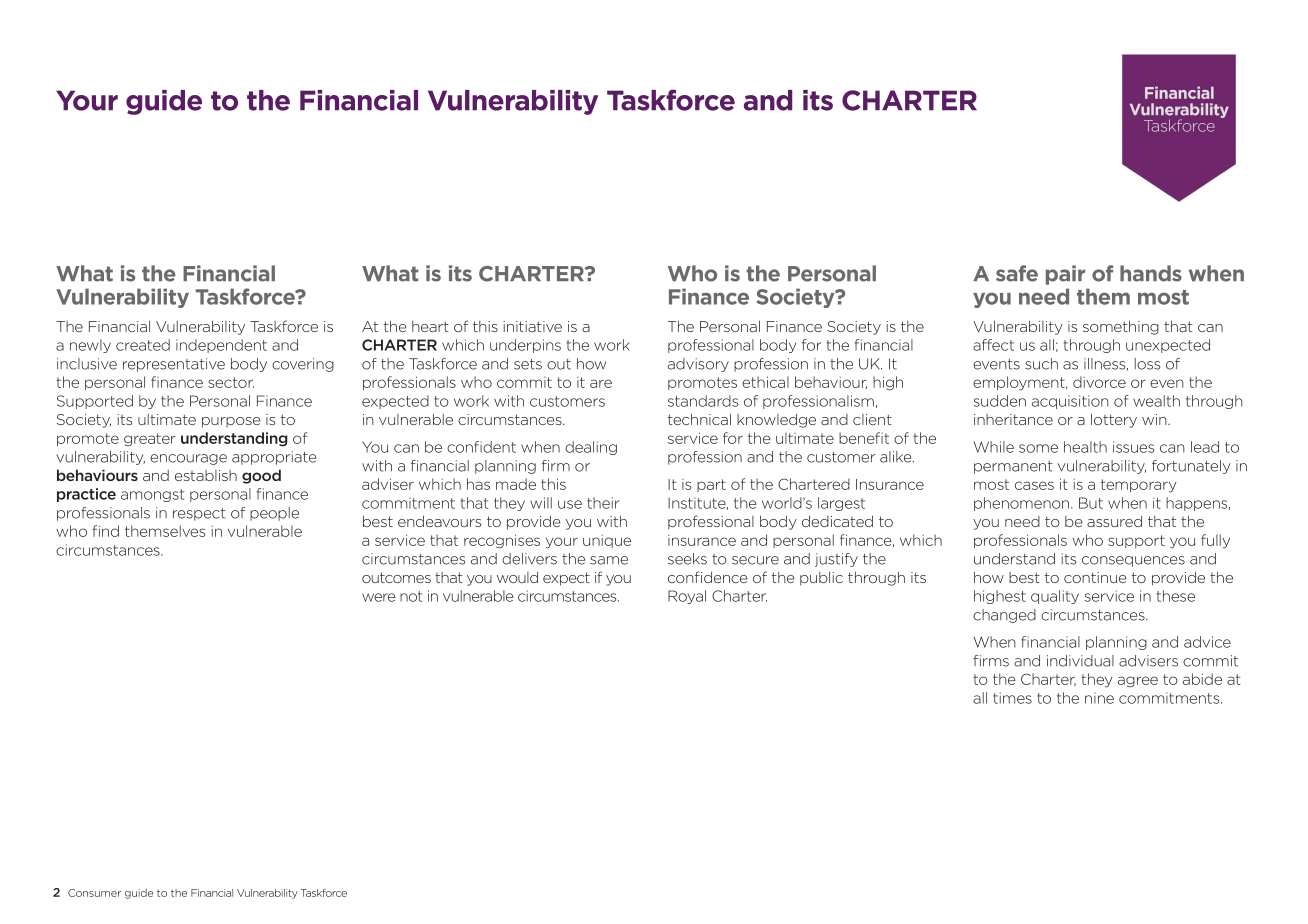 Image resolution: width=1308 pixels, height=924 pixels. Describe the element at coordinates (1099, 698) in the screenshot. I see `nine` at that location.
